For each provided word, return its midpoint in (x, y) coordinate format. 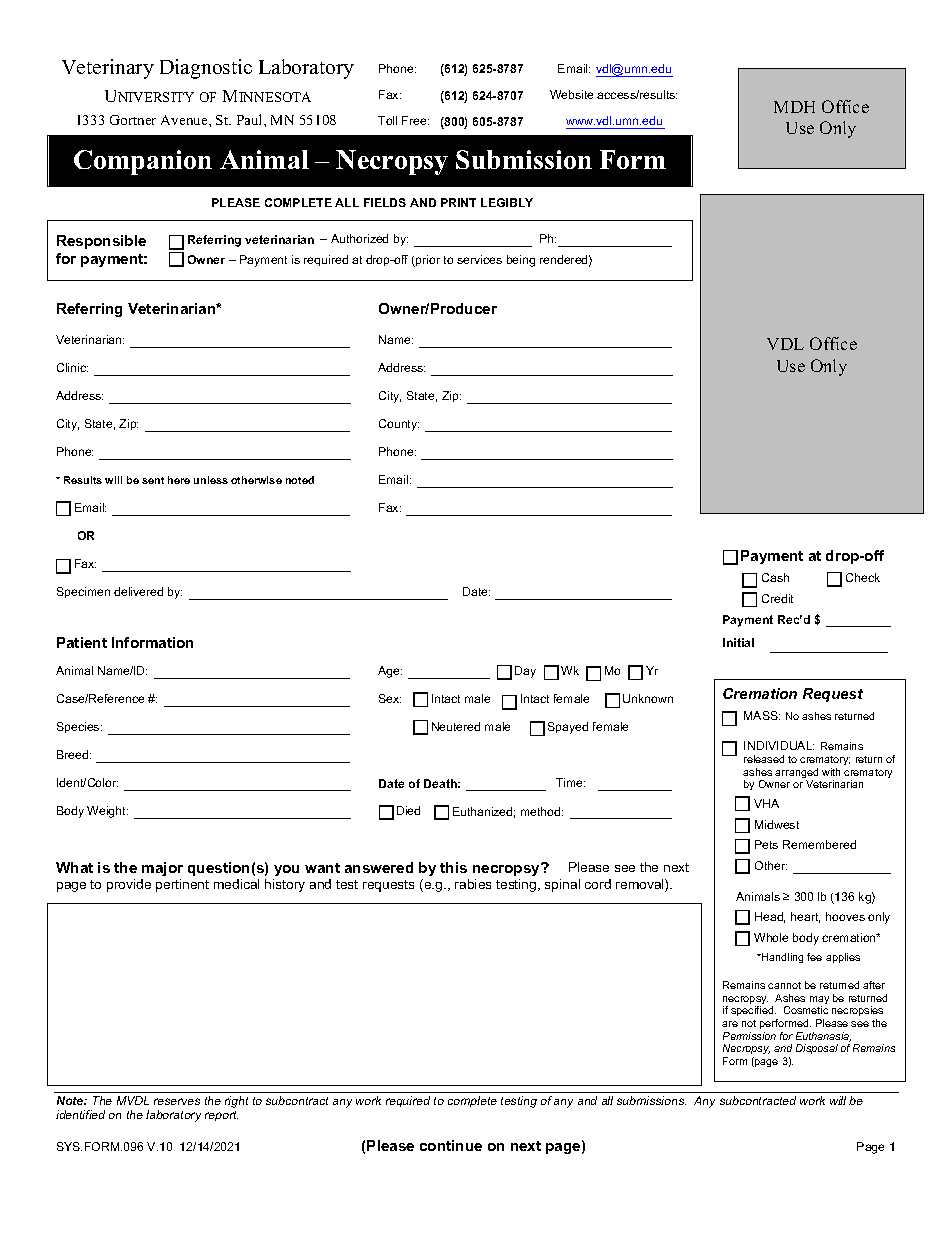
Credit (777, 598)
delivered (138, 591)
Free (415, 120)
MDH (794, 107)
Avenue (185, 120)
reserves (177, 1101)
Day (525, 672)
